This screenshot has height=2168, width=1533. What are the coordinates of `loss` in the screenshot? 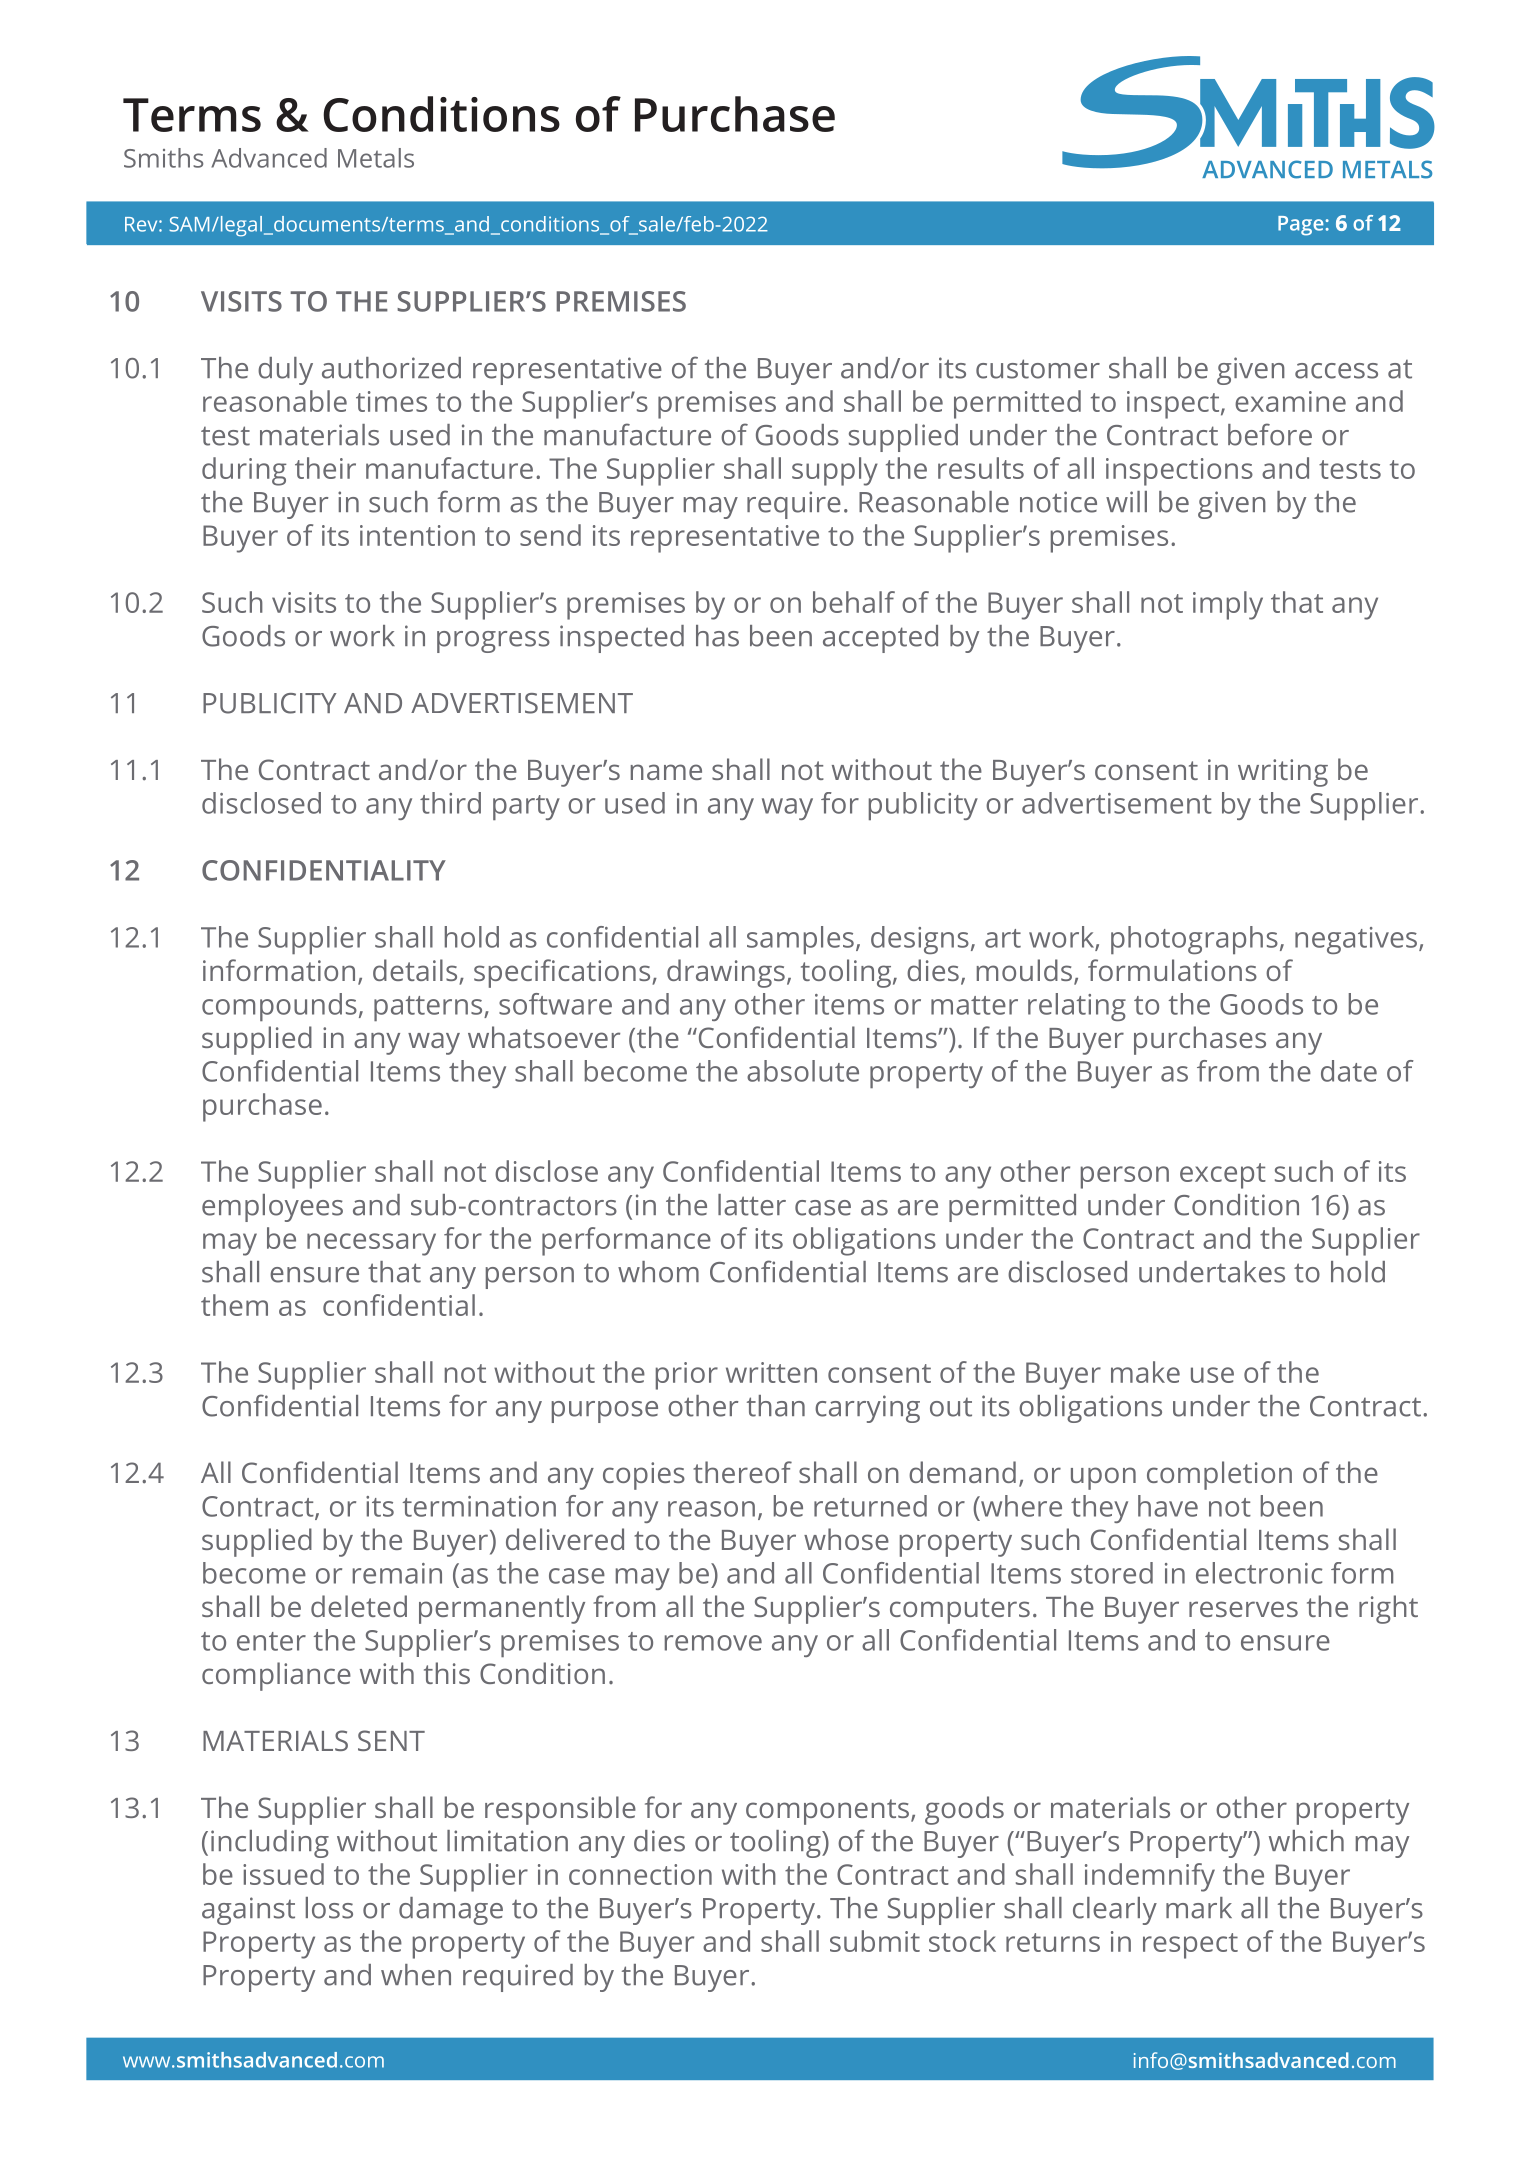 It's located at (329, 1908).
